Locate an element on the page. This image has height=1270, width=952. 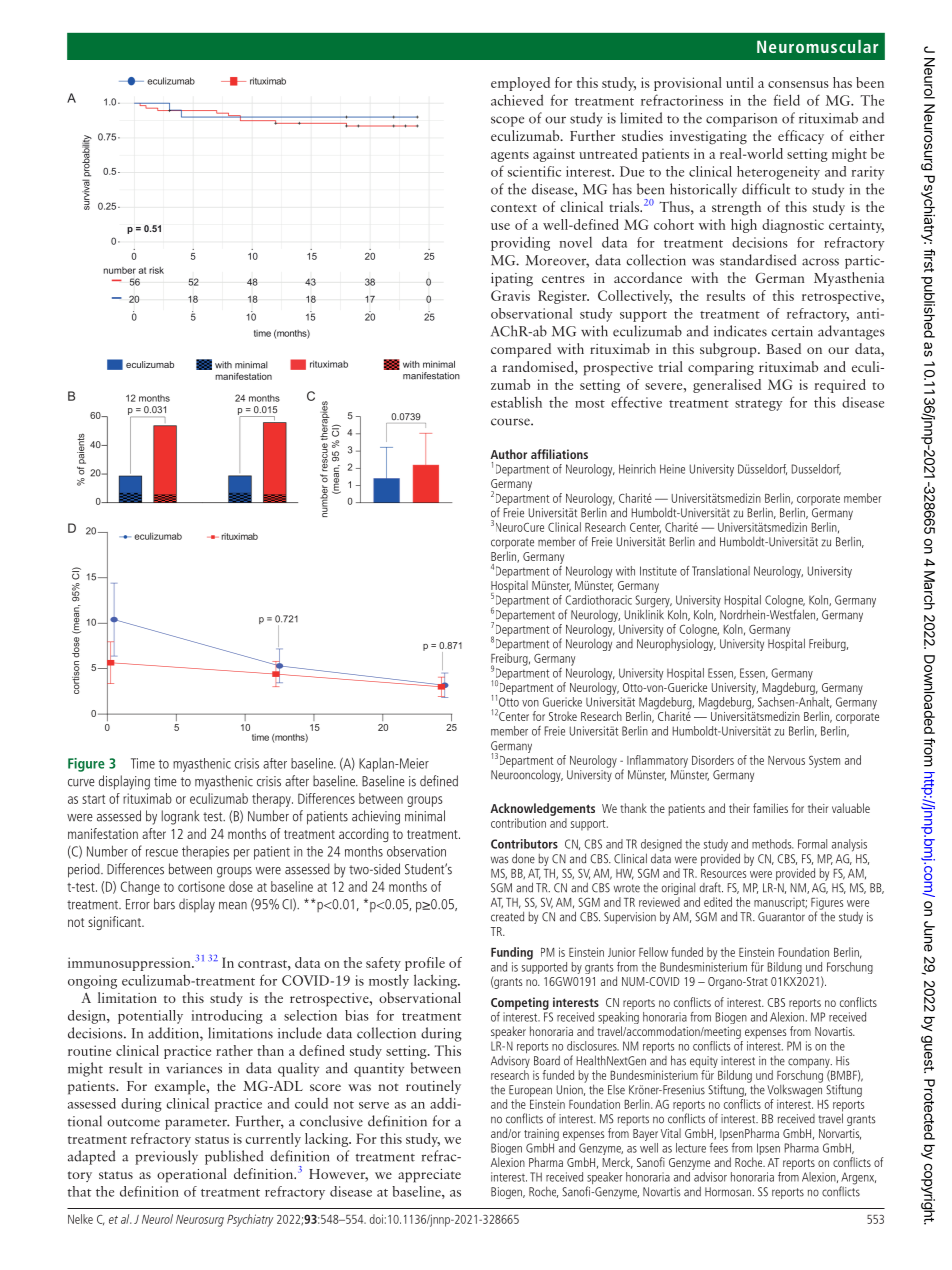
Guarantor is located at coordinates (781, 917).
